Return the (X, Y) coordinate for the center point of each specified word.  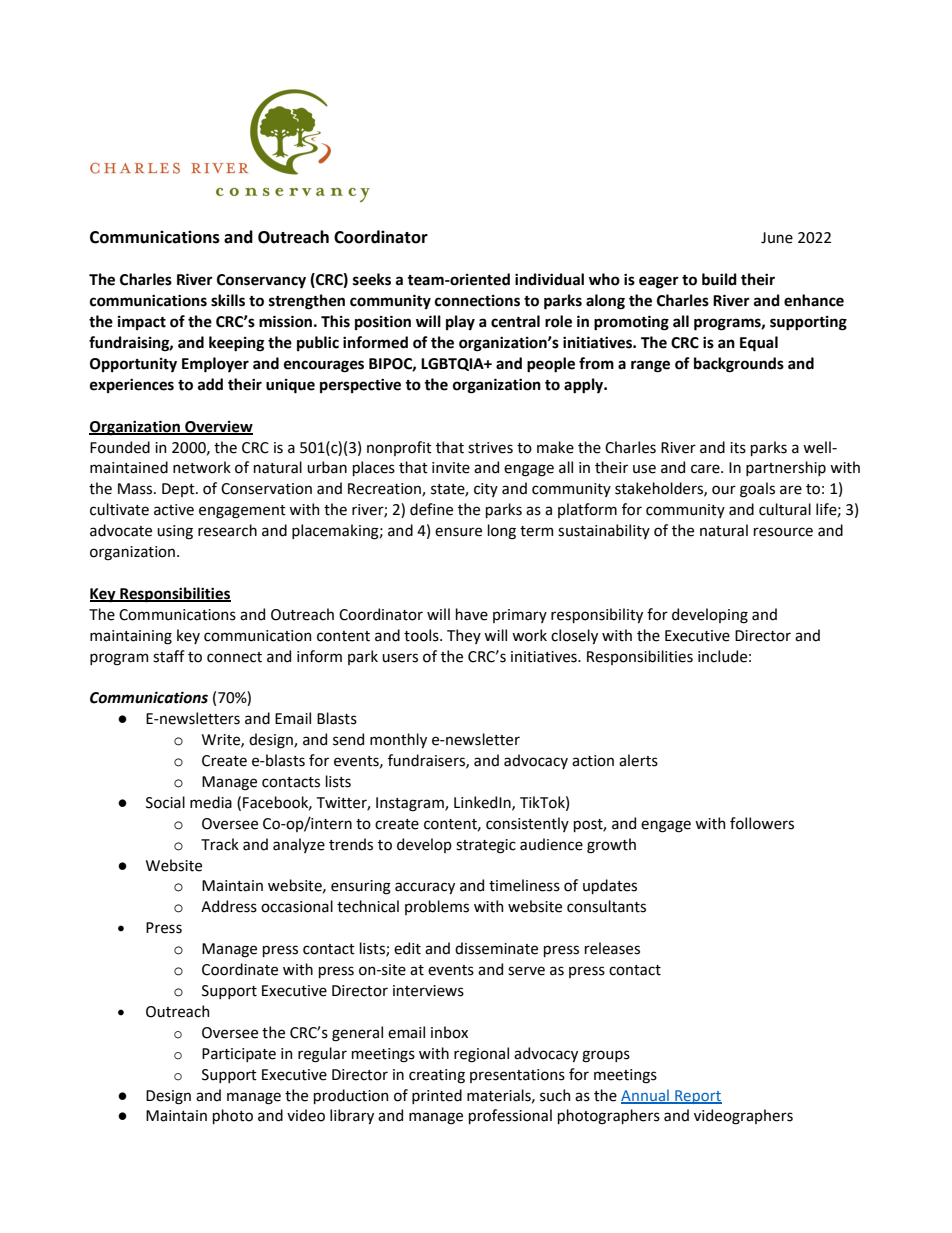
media (211, 802)
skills (228, 300)
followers (762, 823)
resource (783, 532)
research (227, 530)
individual (549, 279)
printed (437, 1096)
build (719, 279)
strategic (486, 846)
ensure (458, 532)
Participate (239, 1055)
